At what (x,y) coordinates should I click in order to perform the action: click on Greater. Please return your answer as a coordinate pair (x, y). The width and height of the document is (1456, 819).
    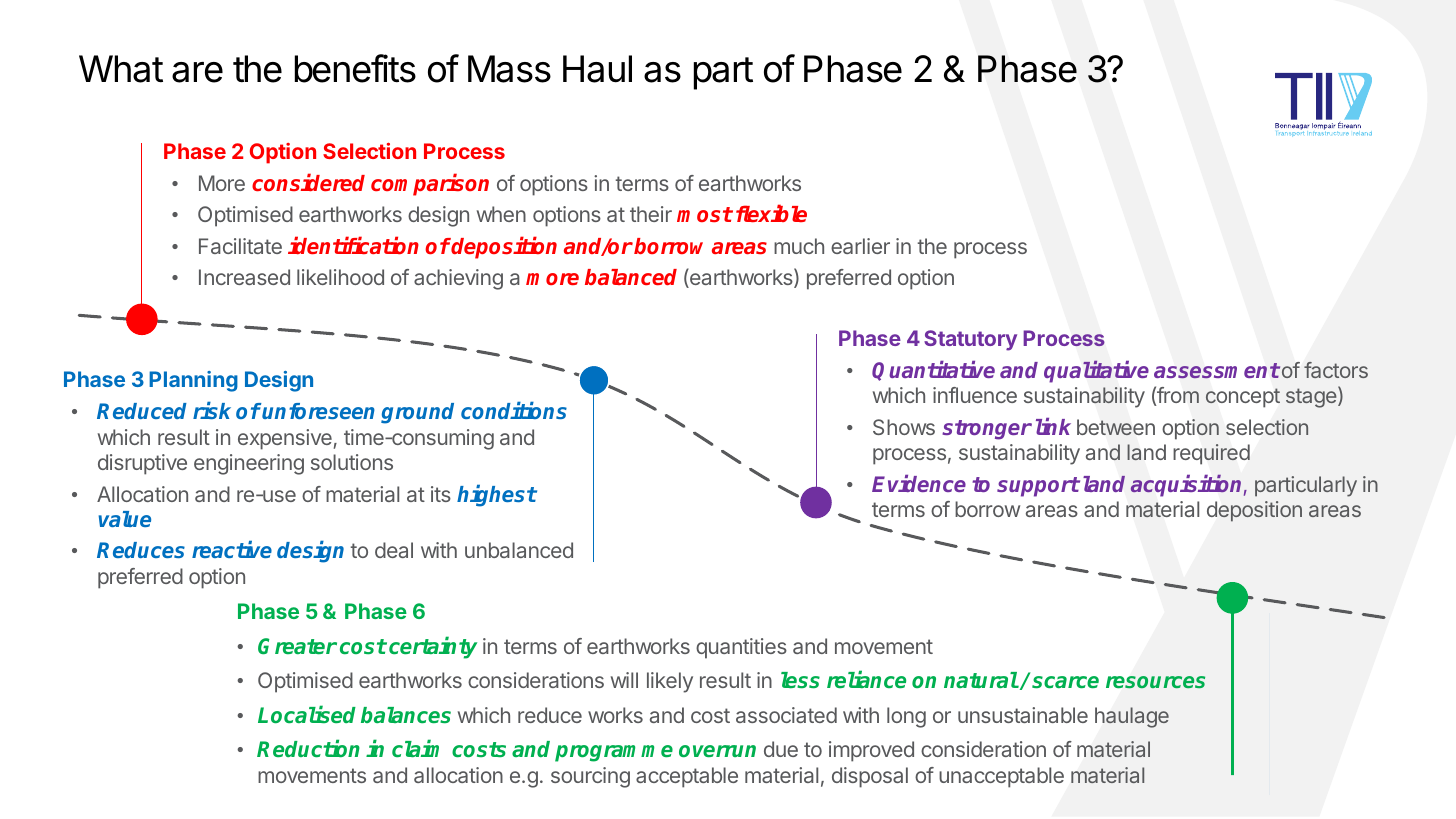
    Looking at the image, I should click on (297, 646).
